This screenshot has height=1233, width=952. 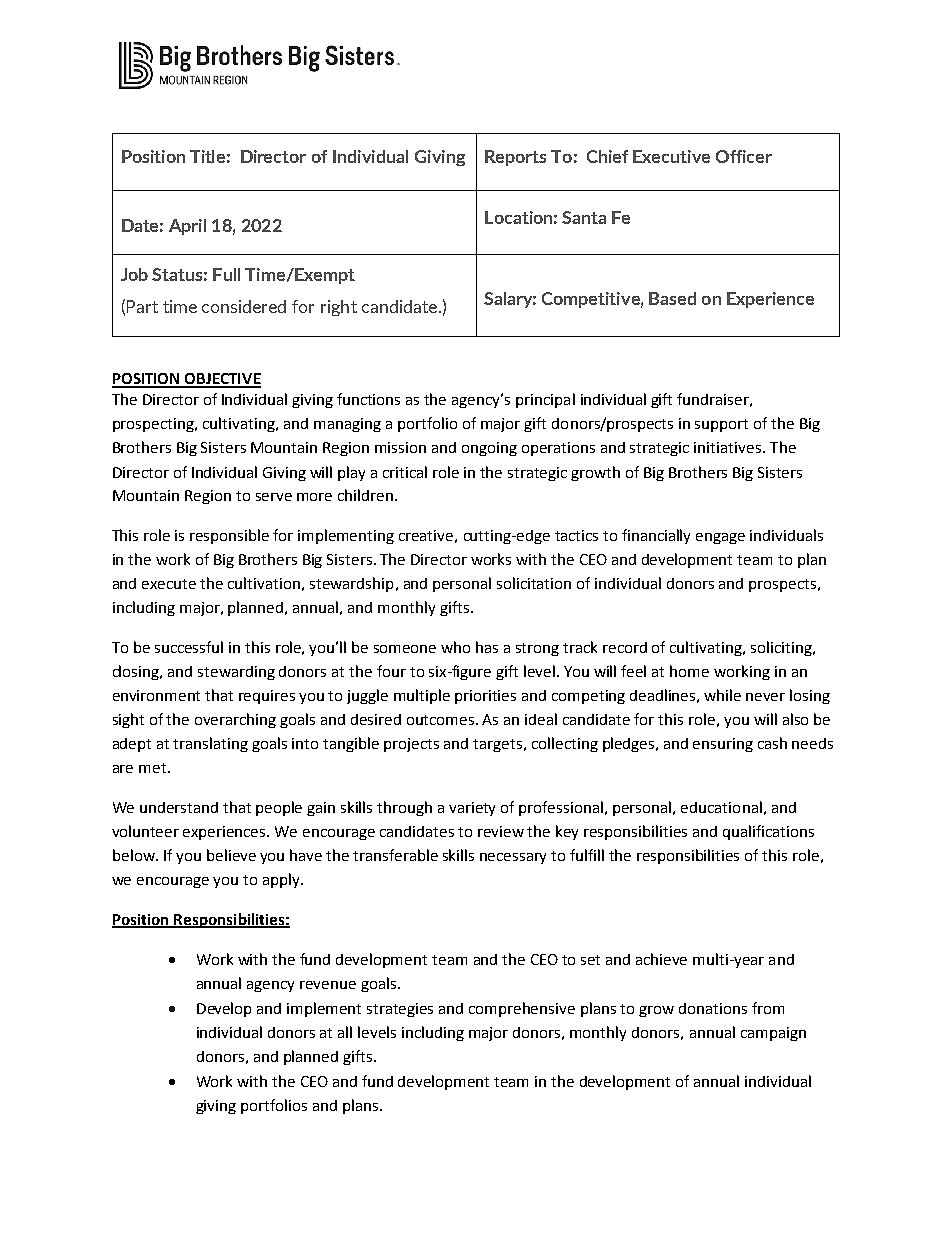 I want to click on revenue, so click(x=328, y=985).
